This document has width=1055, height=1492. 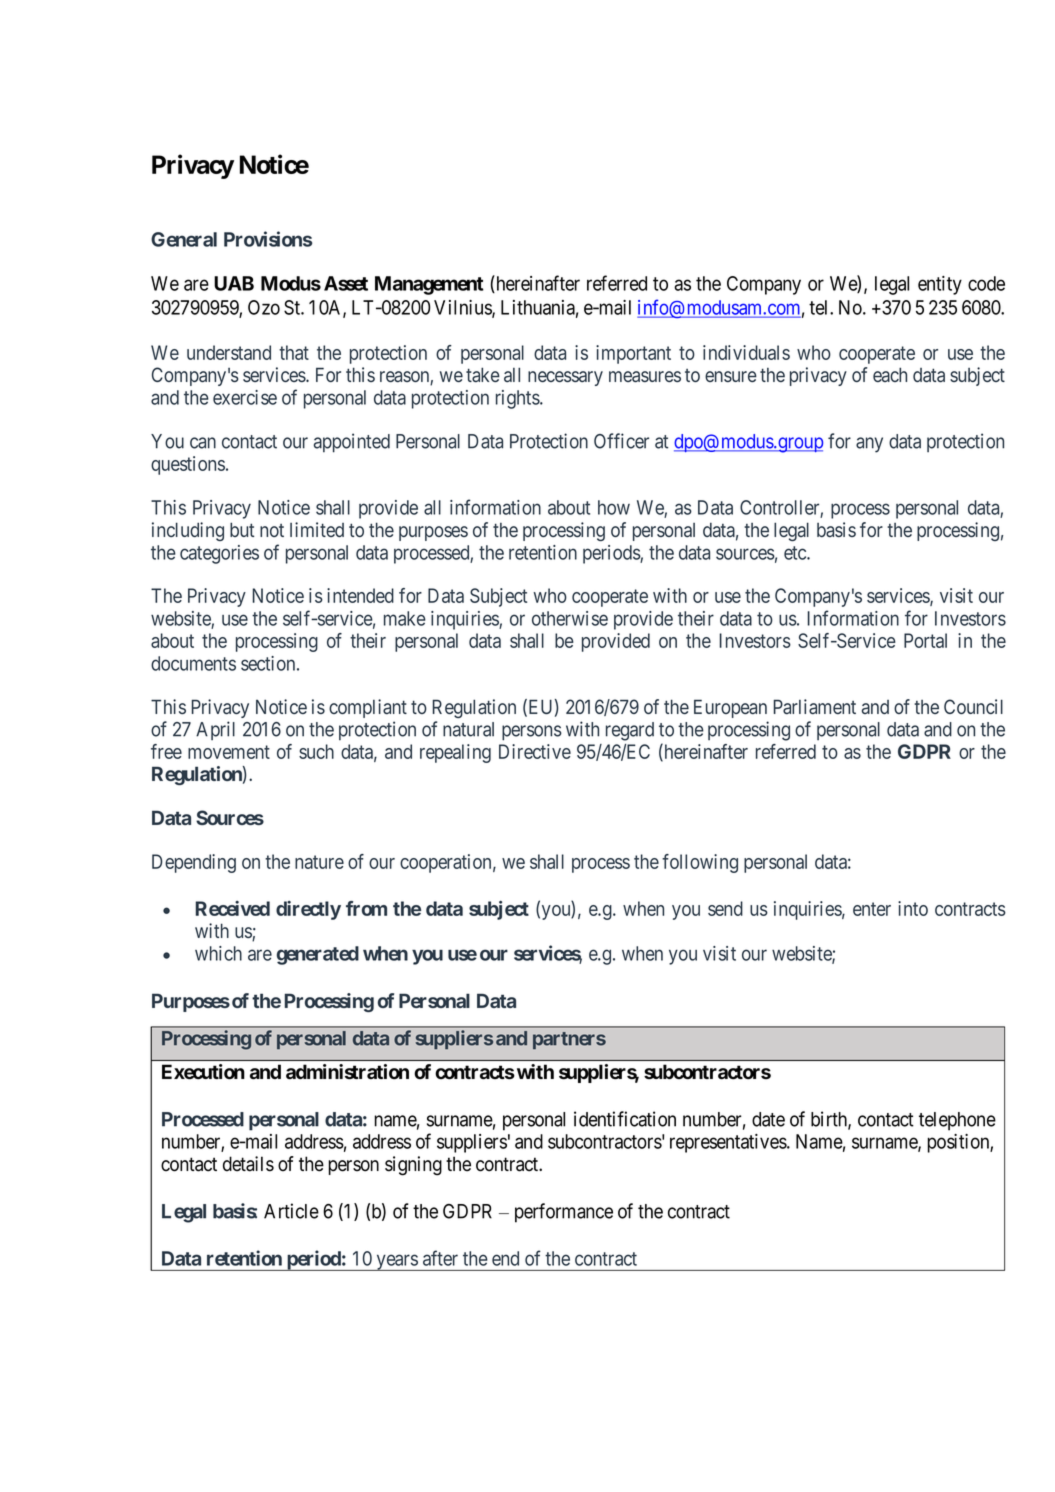 What do you see at coordinates (229, 752) in the document?
I see `movement` at bounding box center [229, 752].
